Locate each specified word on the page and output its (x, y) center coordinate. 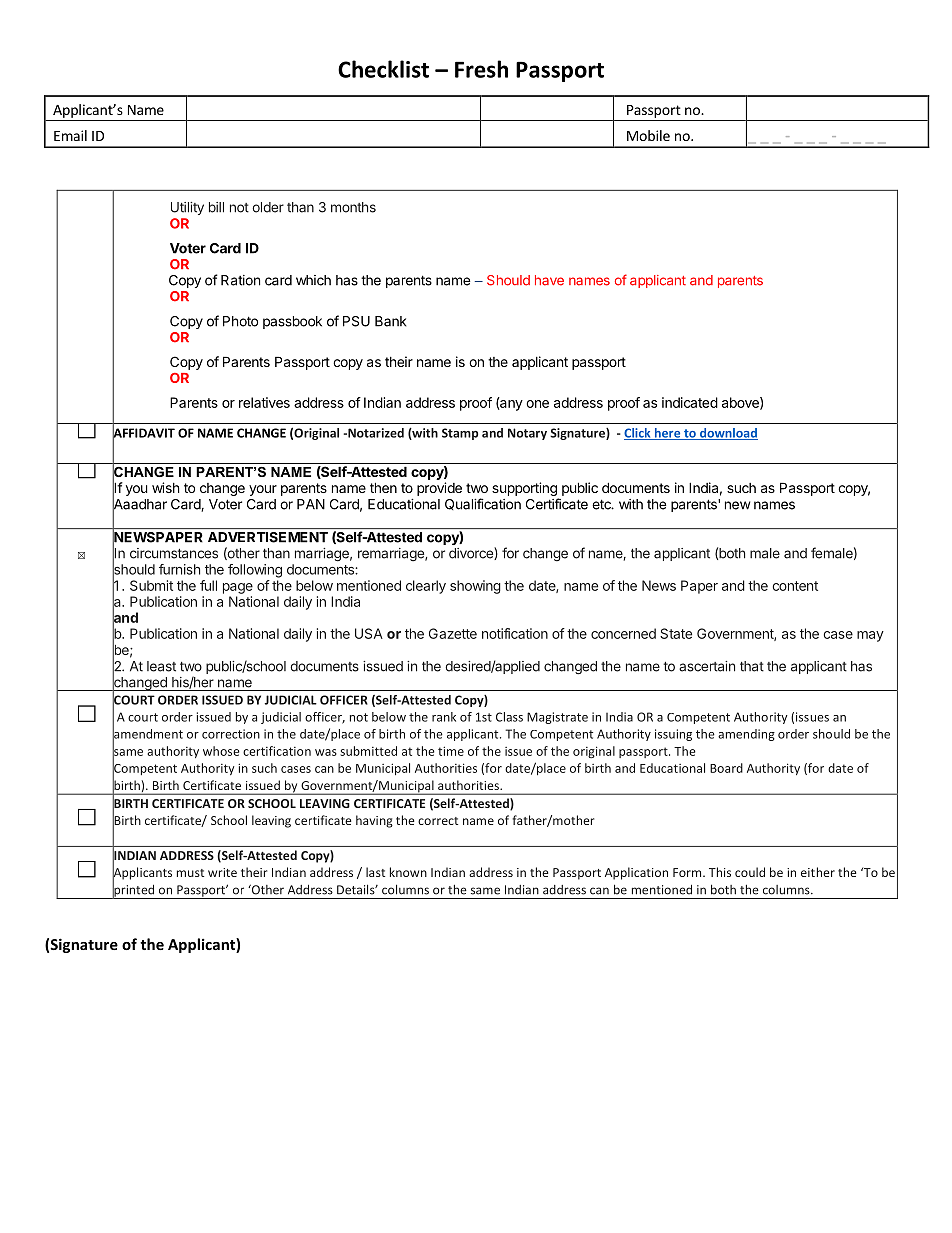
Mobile (648, 135)
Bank (391, 321)
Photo (240, 321)
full (208, 585)
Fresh (481, 69)
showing (475, 587)
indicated (690, 402)
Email (70, 135)
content (795, 586)
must (190, 873)
